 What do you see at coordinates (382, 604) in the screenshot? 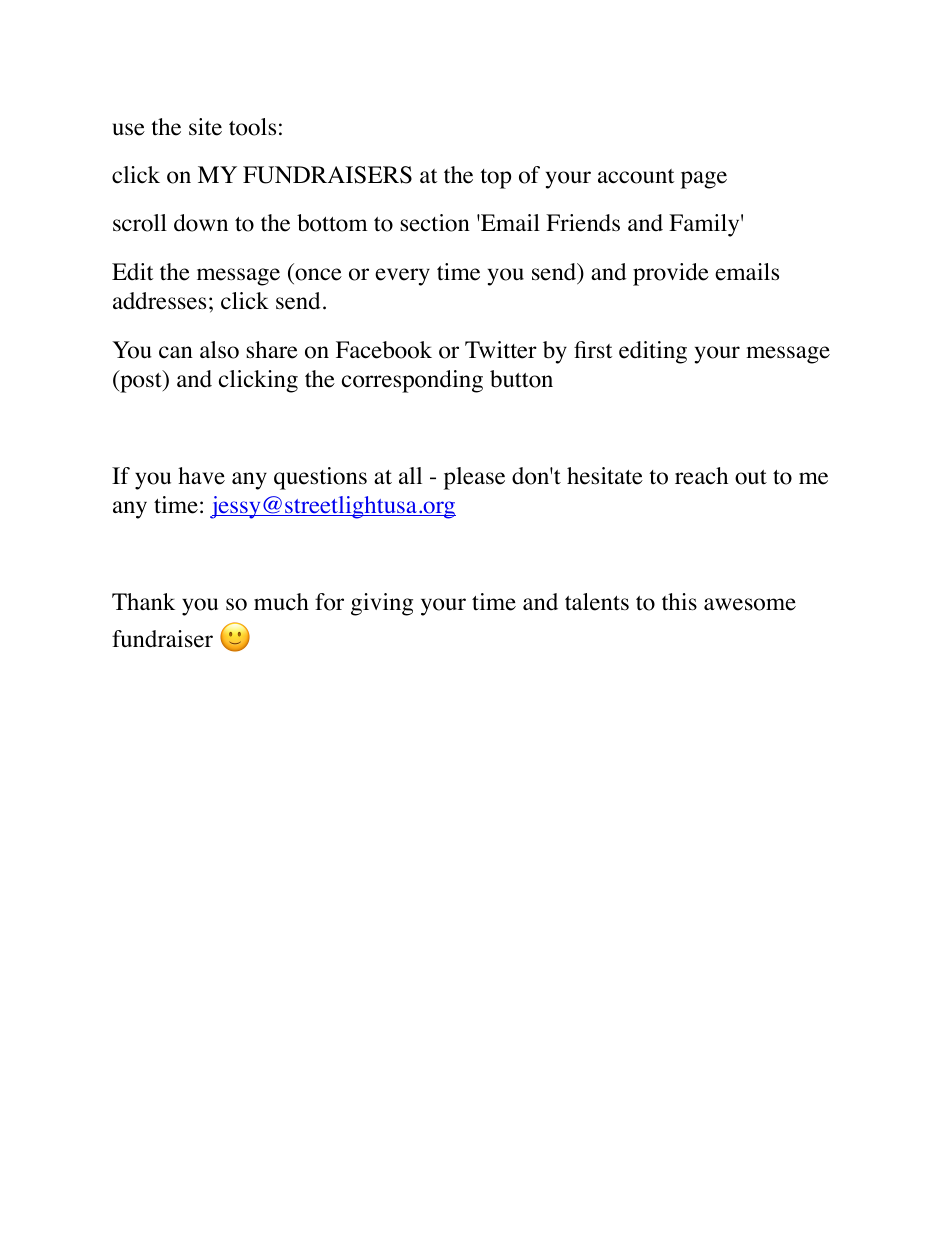
I see `giving` at bounding box center [382, 604].
